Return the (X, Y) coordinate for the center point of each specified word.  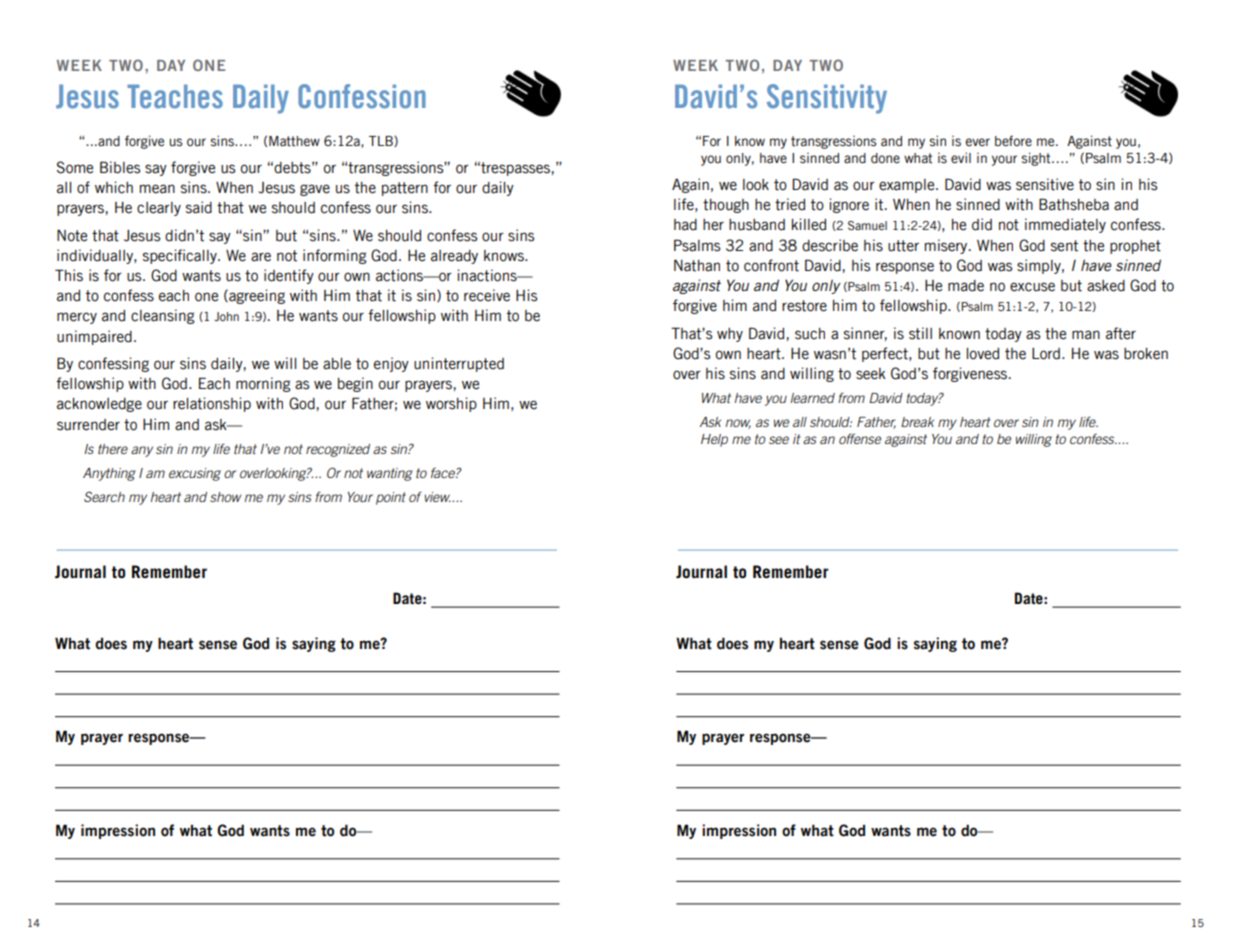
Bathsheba (1074, 204)
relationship (212, 404)
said (199, 207)
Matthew (294, 141)
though (726, 206)
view (438, 497)
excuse (1032, 287)
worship (451, 404)
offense (860, 438)
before (1013, 140)
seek (871, 374)
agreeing (256, 296)
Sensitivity (827, 99)
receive (487, 295)
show (226, 497)
